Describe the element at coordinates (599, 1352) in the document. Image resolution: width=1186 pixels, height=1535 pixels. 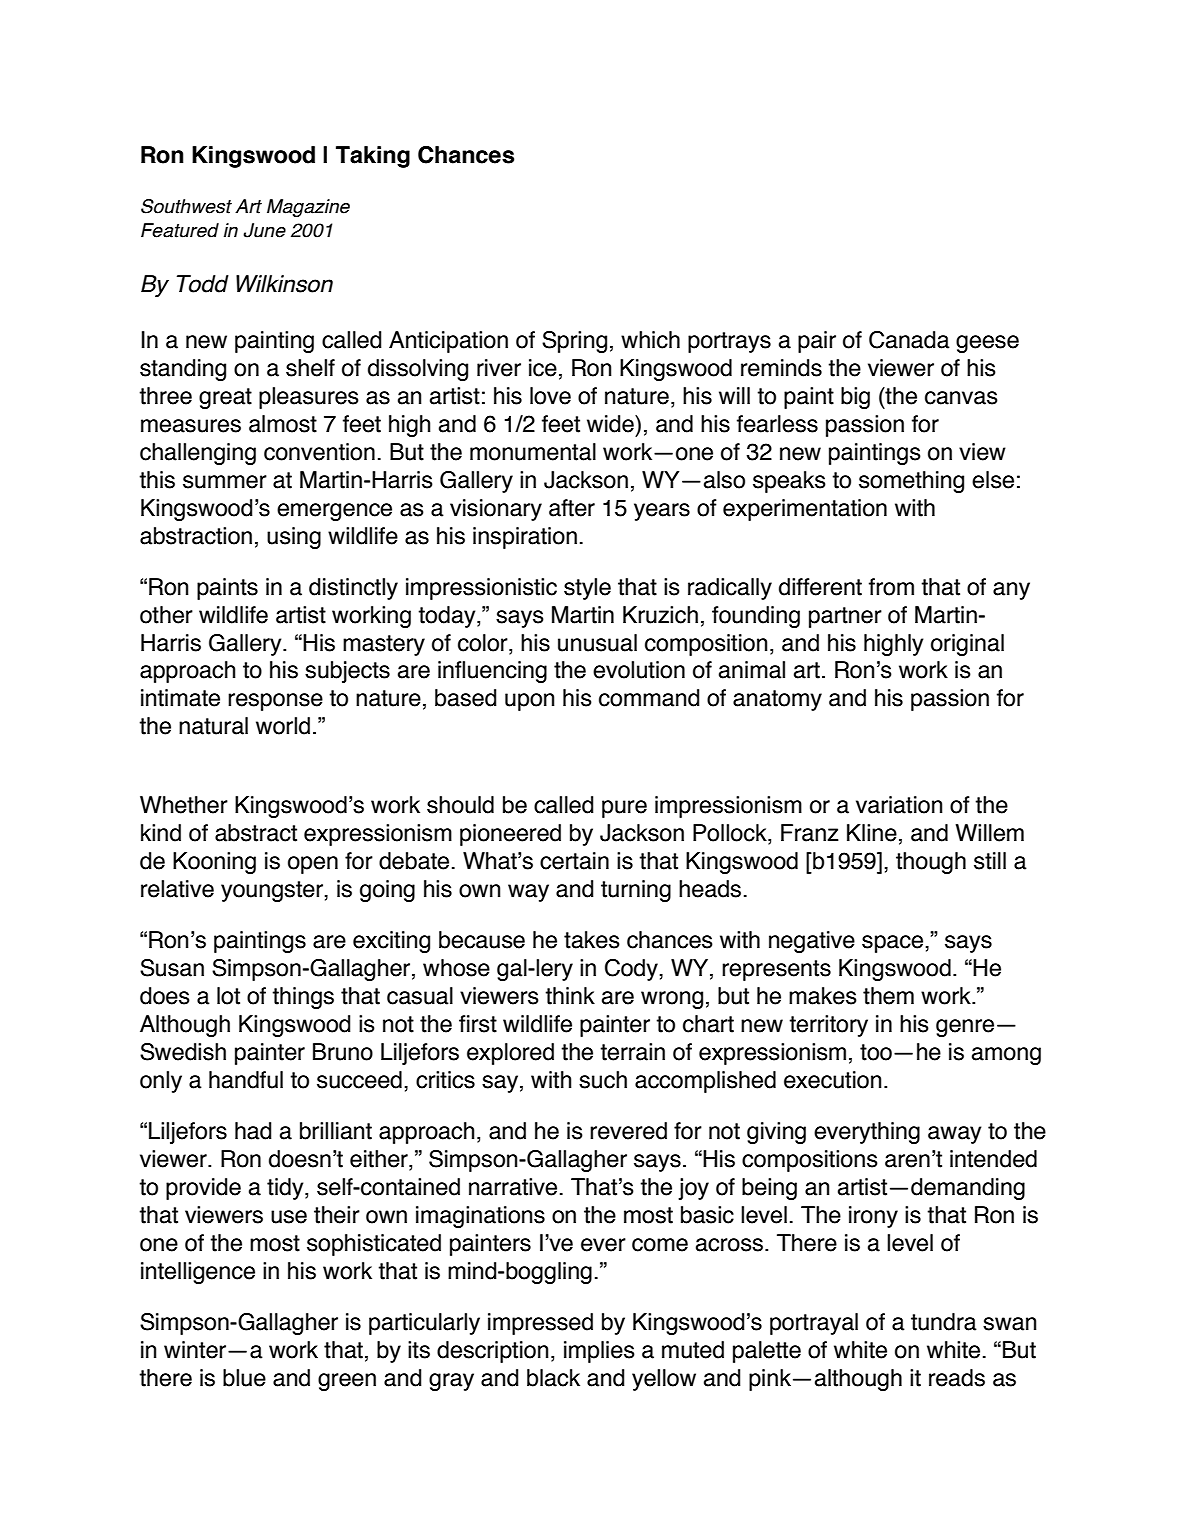
I see `implies` at that location.
